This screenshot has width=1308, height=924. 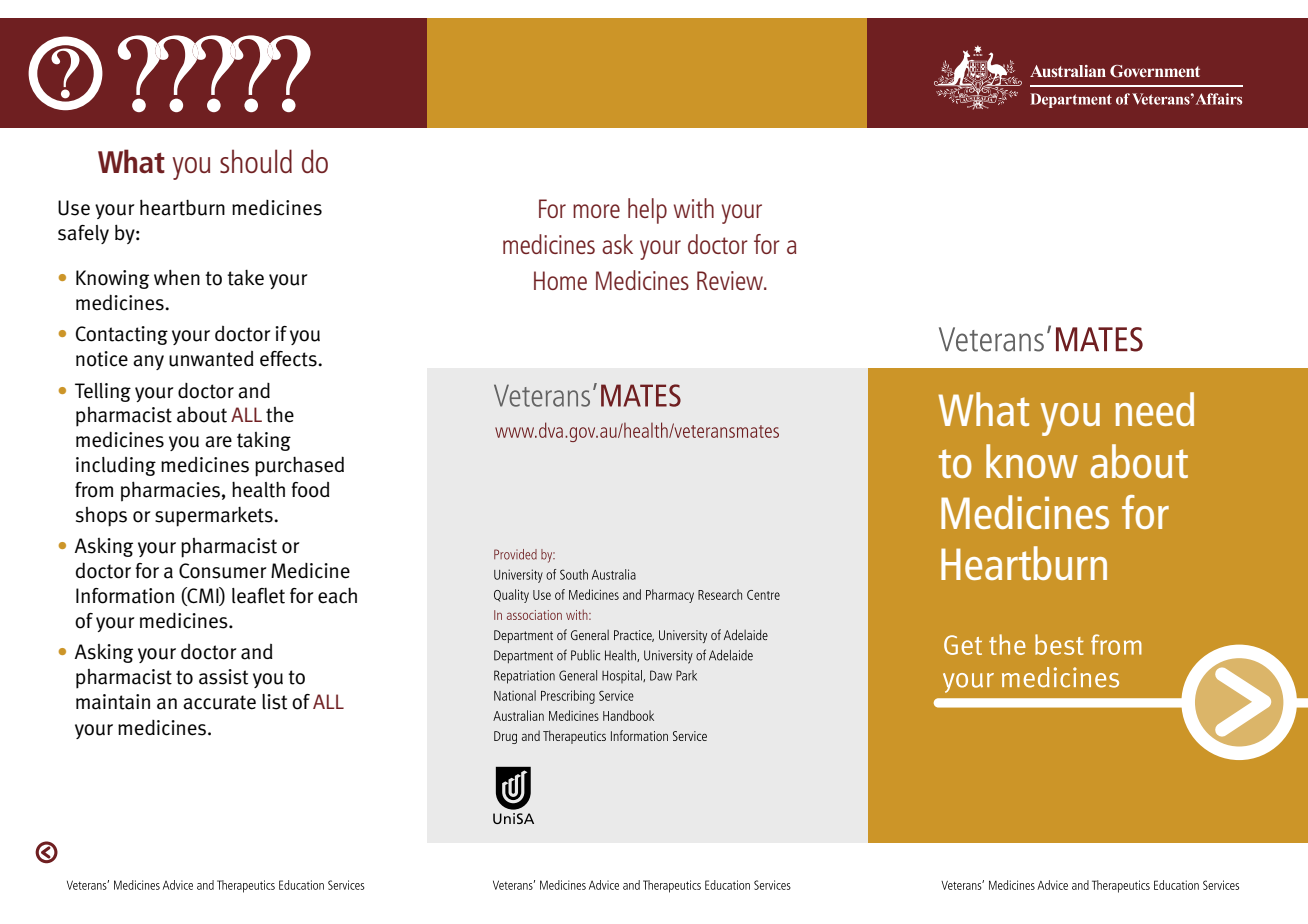 What do you see at coordinates (596, 211) in the screenshot?
I see `more` at bounding box center [596, 211].
